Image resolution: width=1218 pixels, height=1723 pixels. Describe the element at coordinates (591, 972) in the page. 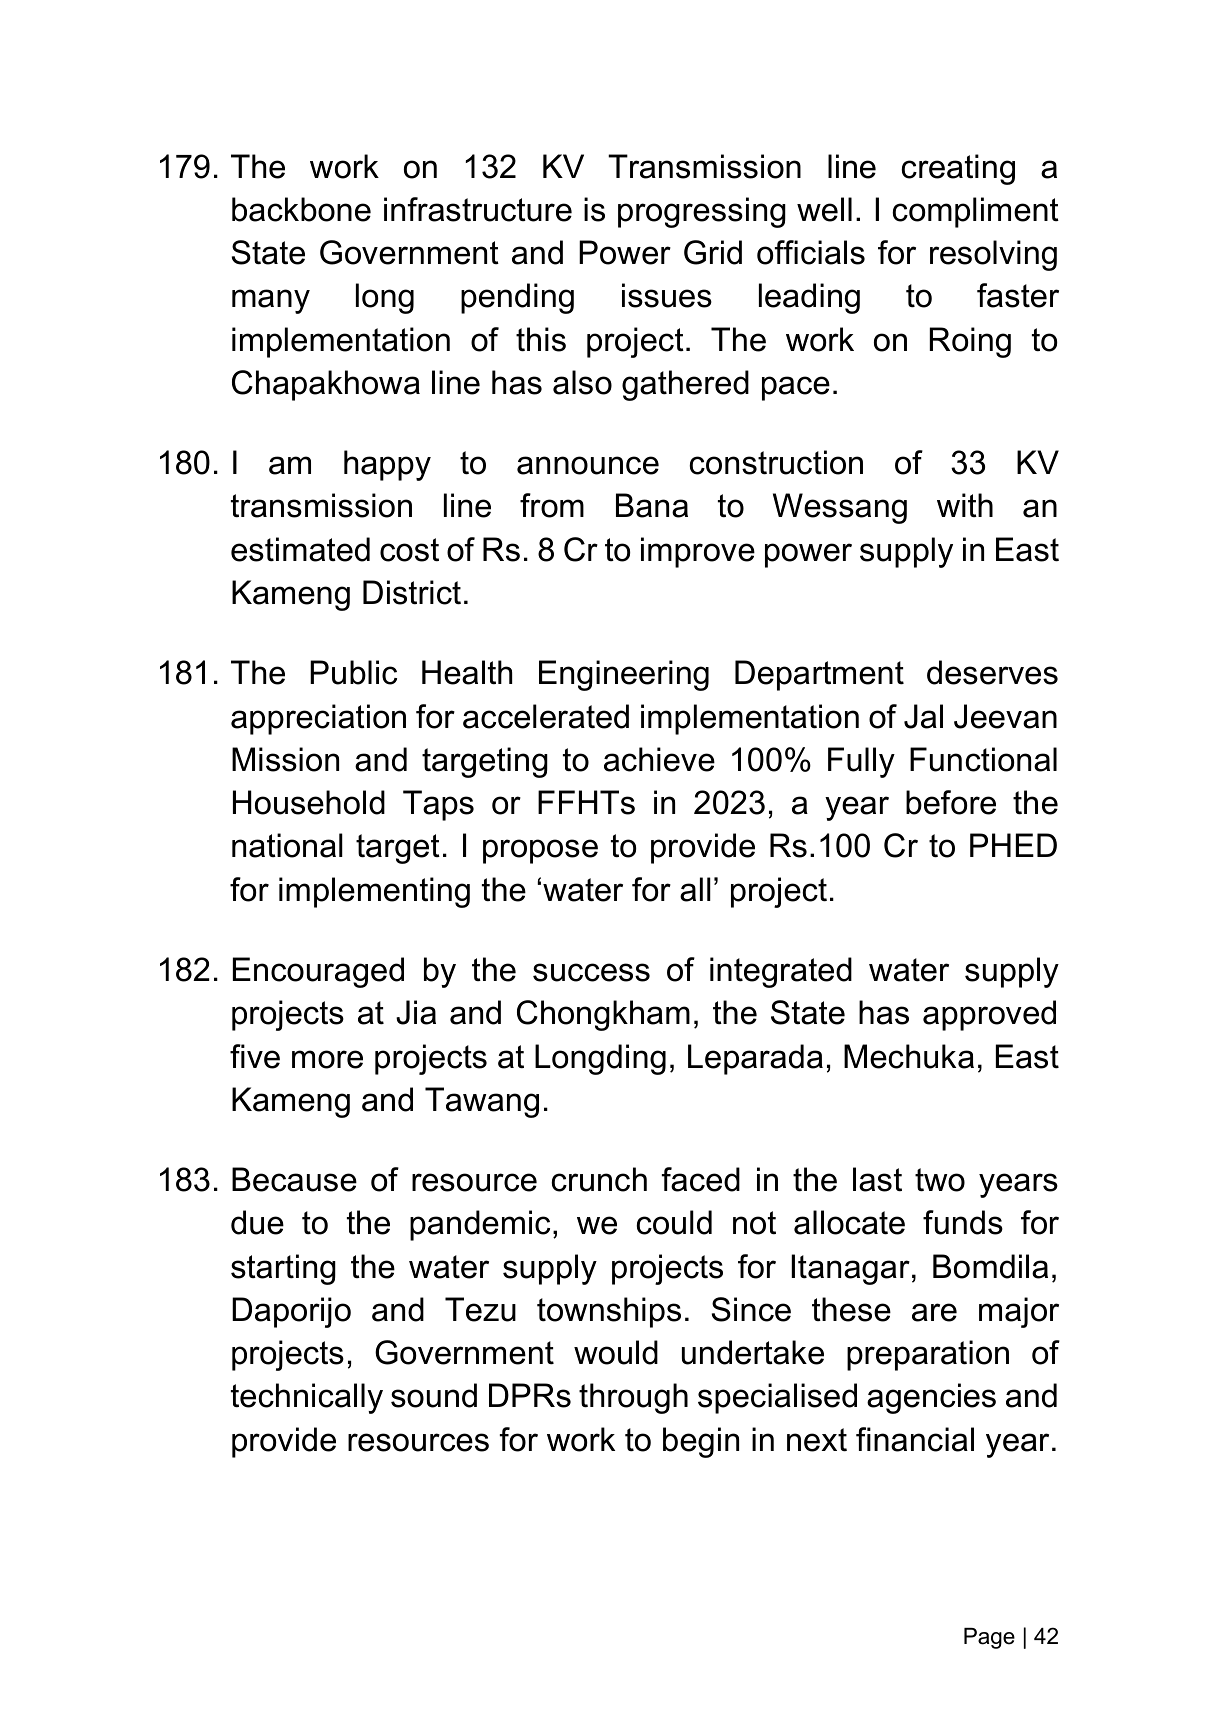

I see `success` at that location.
